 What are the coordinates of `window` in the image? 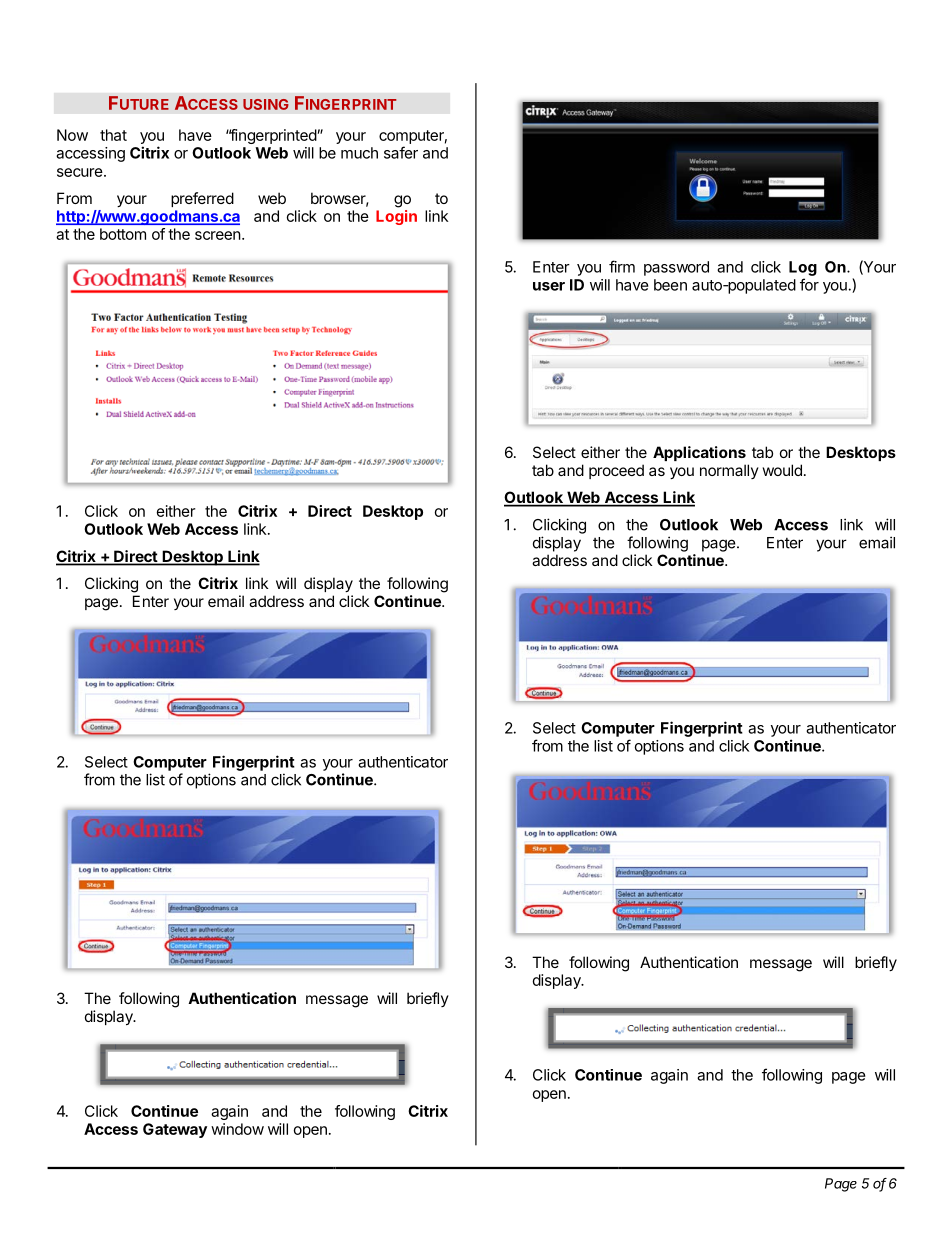 It's located at (237, 1129).
